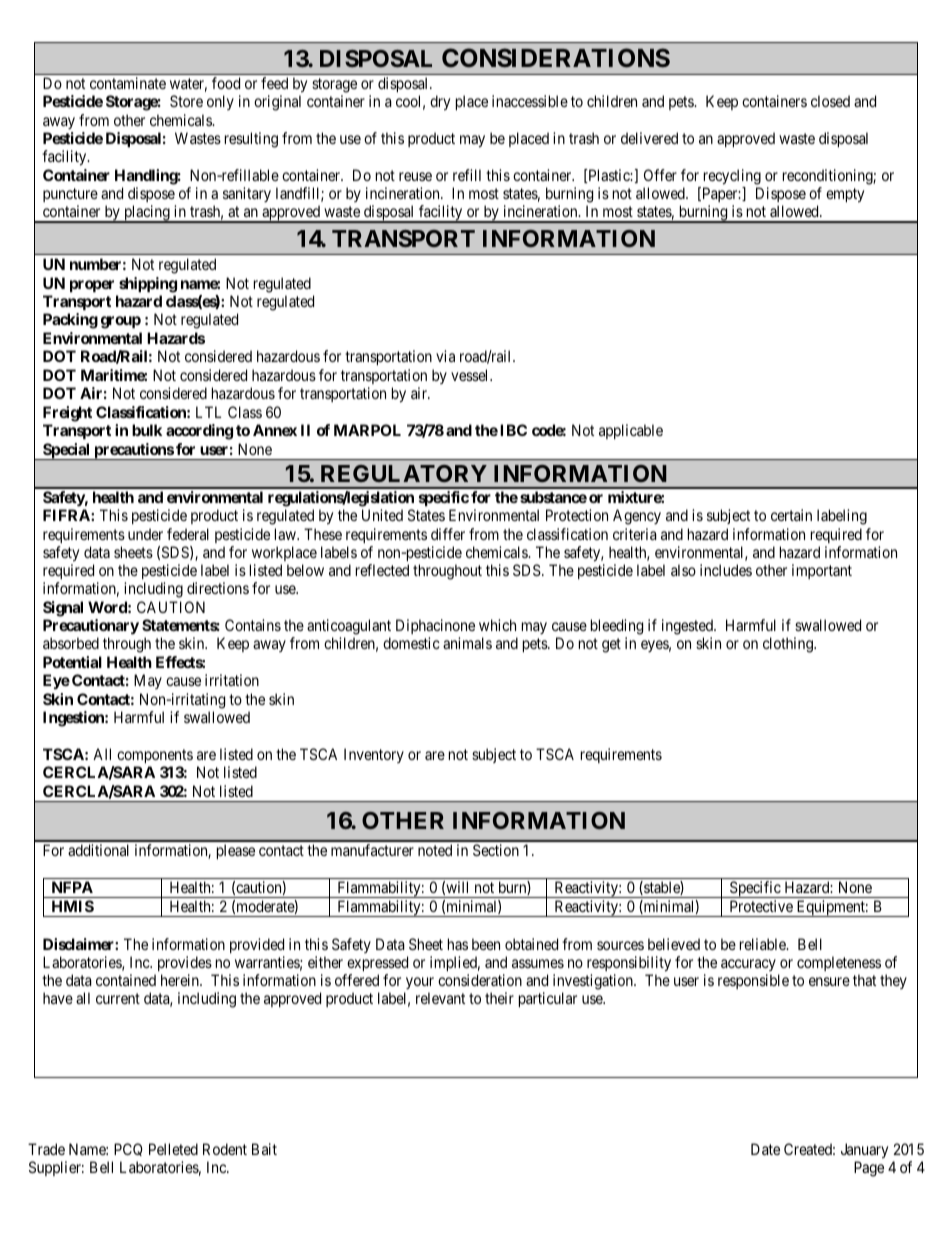  What do you see at coordinates (440, 103) in the page?
I see `dry` at bounding box center [440, 103].
